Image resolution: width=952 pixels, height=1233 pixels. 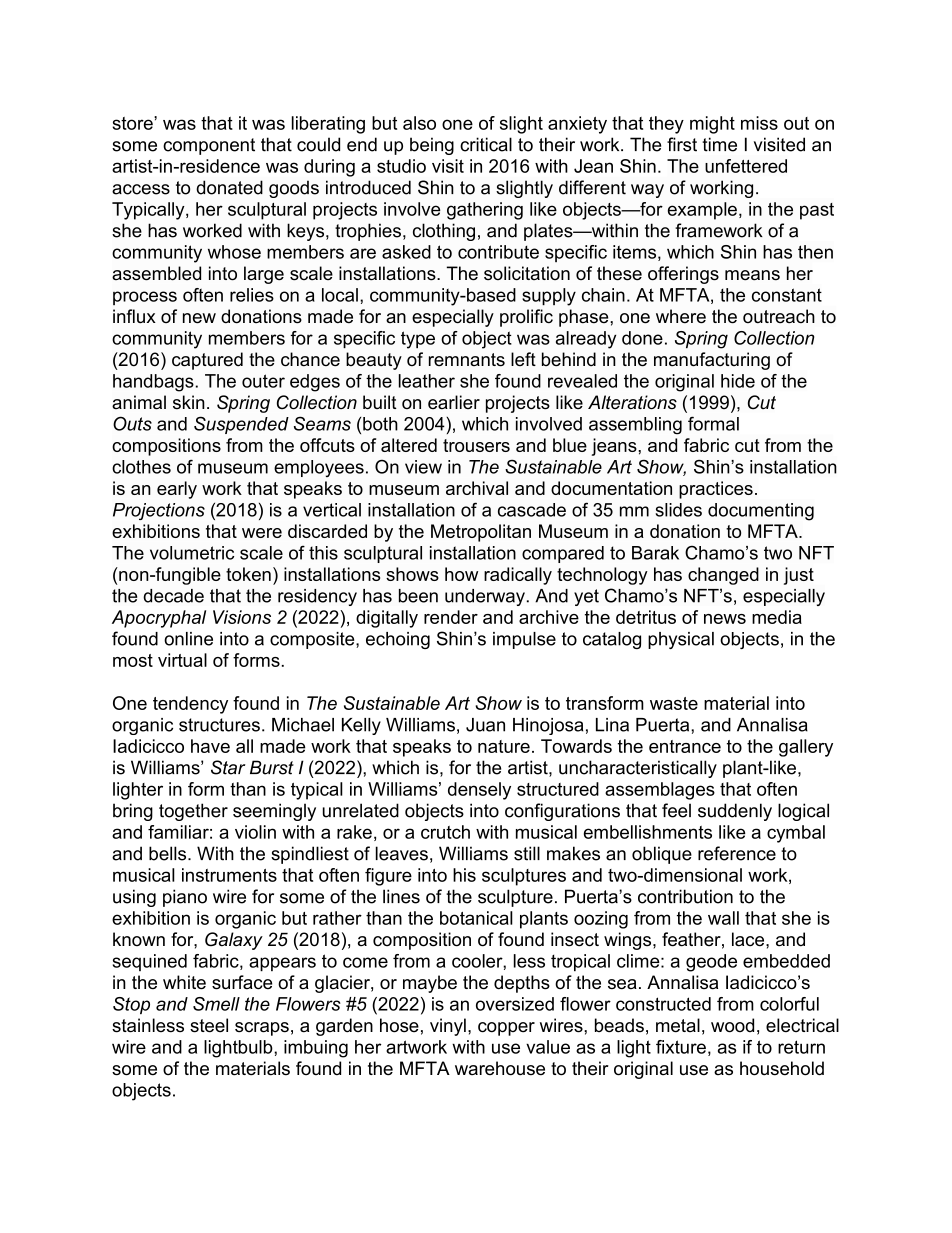 What do you see at coordinates (209, 146) in the screenshot?
I see `component` at bounding box center [209, 146].
